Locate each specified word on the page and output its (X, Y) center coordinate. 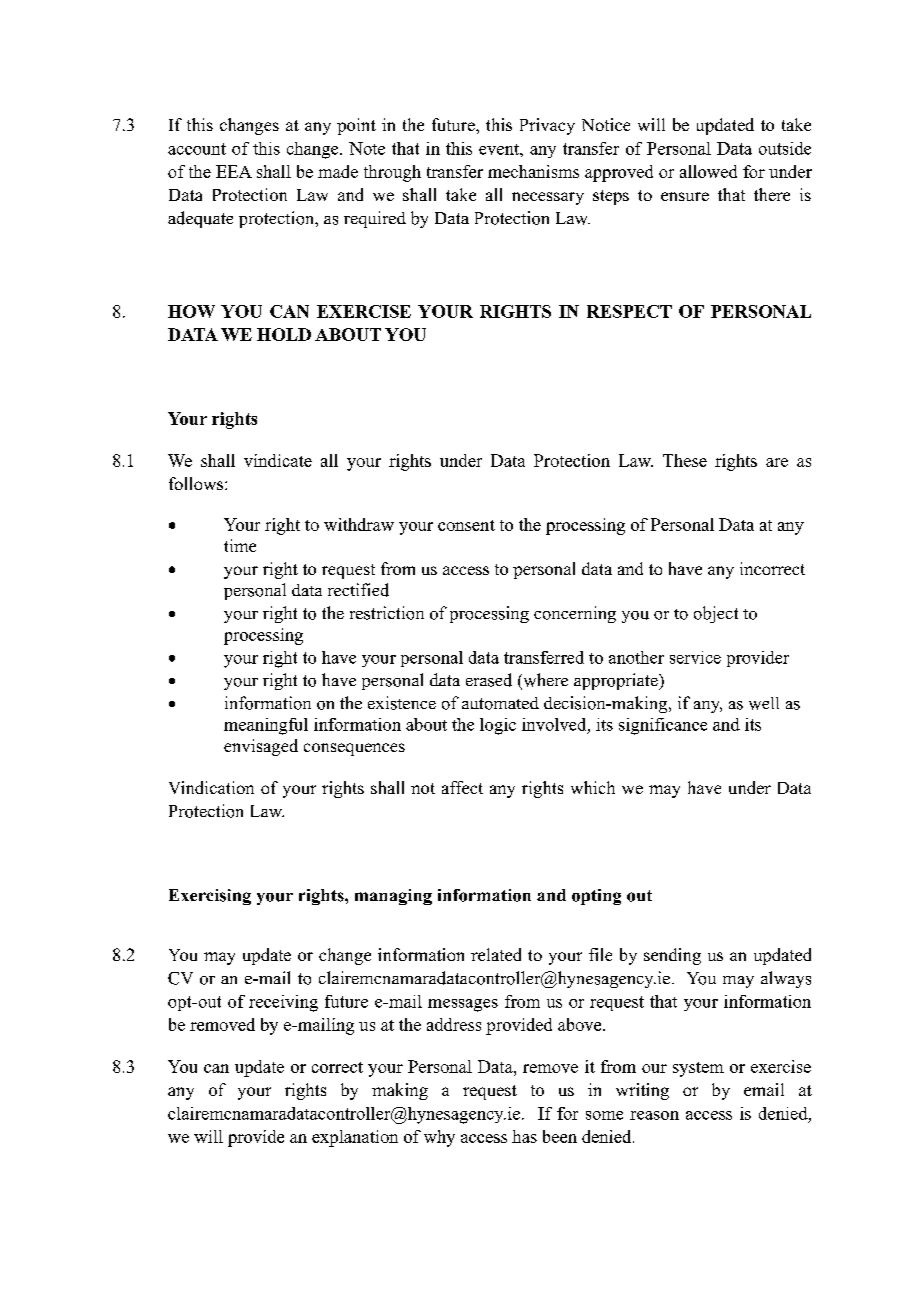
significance (663, 726)
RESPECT (629, 311)
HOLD (284, 334)
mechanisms (533, 171)
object (716, 614)
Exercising (210, 897)
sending (672, 956)
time (240, 545)
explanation (355, 1138)
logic (498, 726)
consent (466, 525)
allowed (708, 171)
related (496, 954)
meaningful (266, 726)
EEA (234, 171)
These (685, 460)
